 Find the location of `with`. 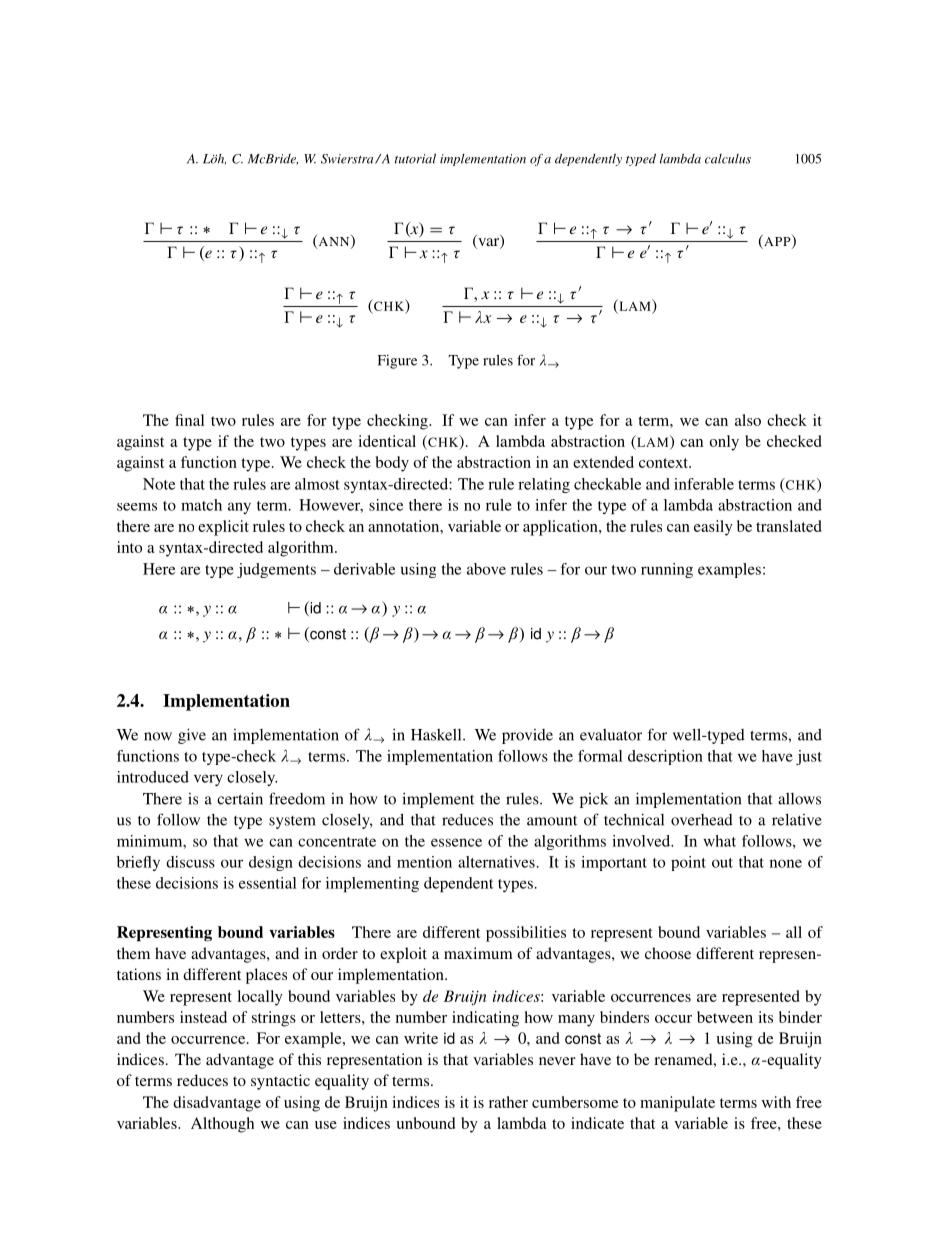

with is located at coordinates (776, 1102).
